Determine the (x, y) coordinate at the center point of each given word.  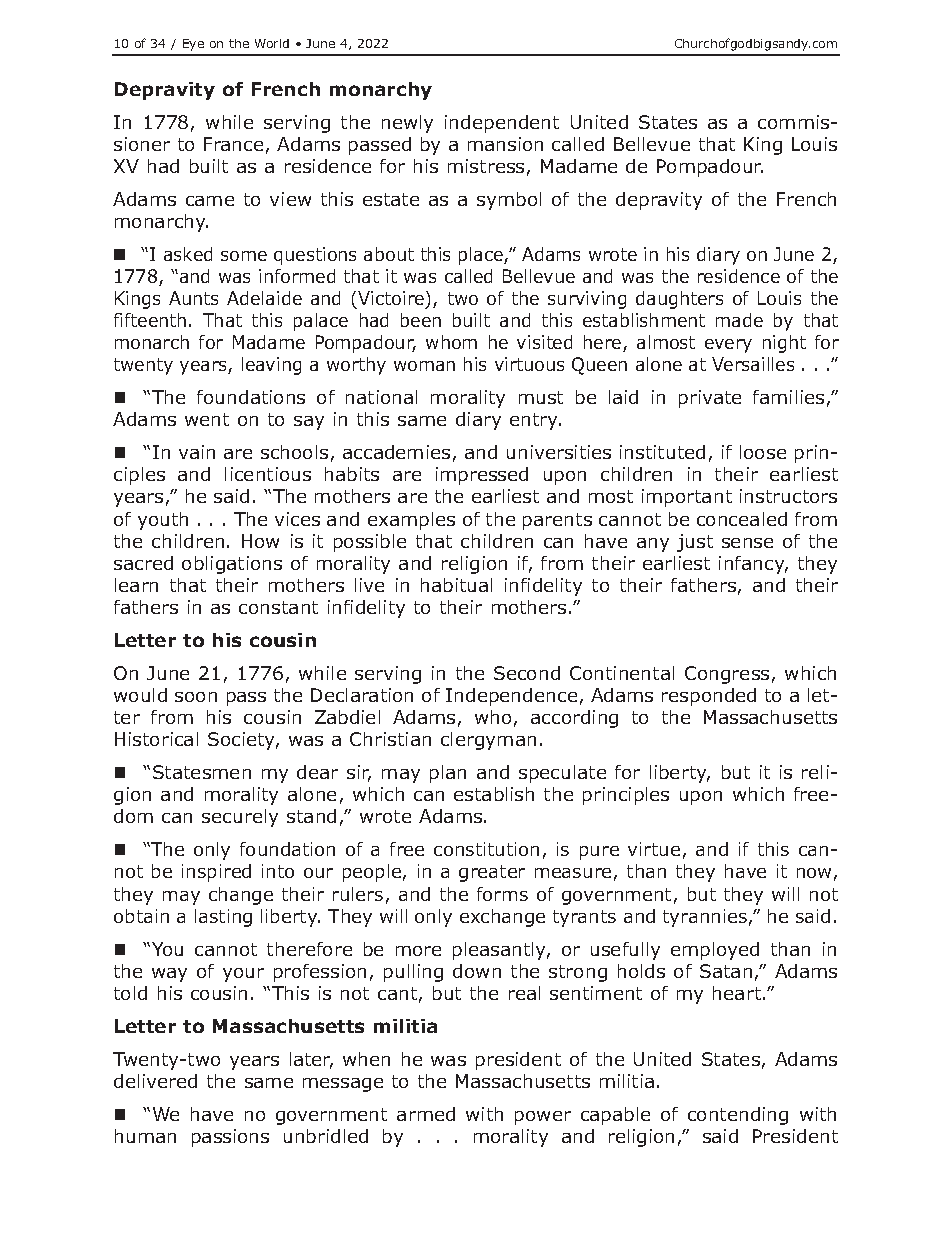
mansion (505, 144)
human (145, 1136)
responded (709, 697)
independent (502, 124)
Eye (193, 45)
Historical (156, 739)
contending (738, 1116)
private (710, 399)
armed (426, 1114)
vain (197, 452)
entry (535, 421)
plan (448, 774)
